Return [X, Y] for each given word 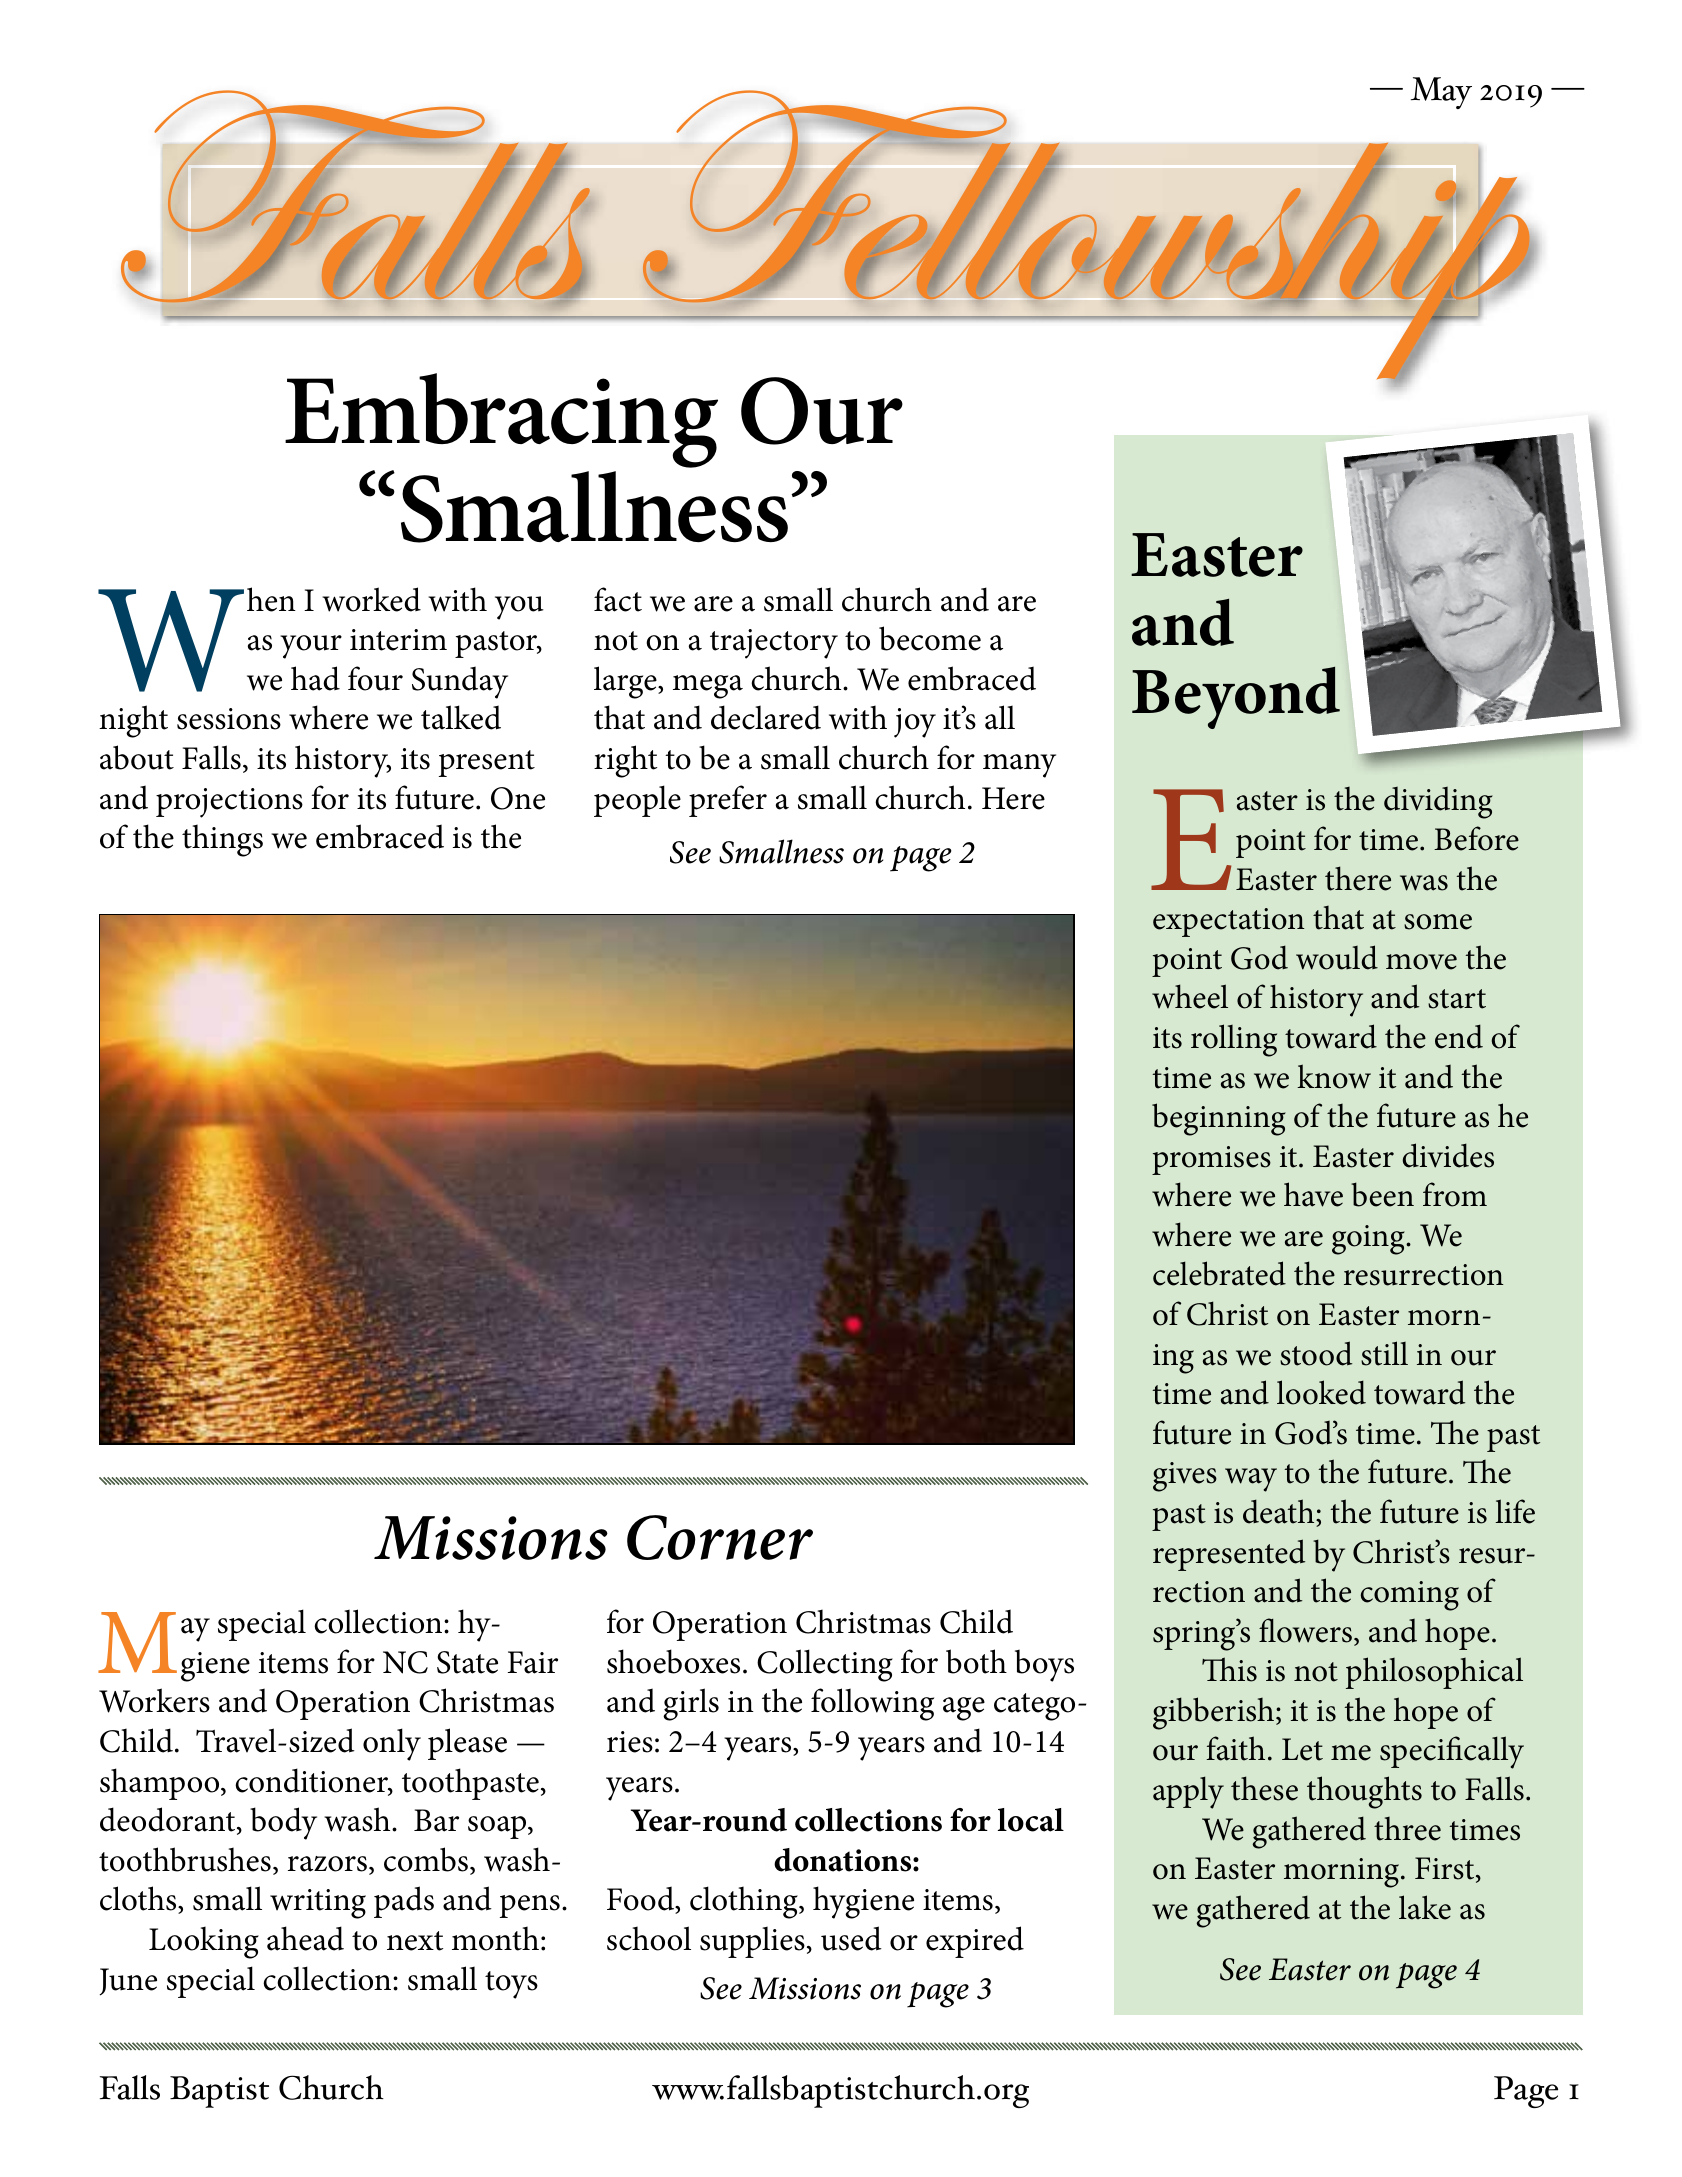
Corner [720, 1537]
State [467, 1662]
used [851, 1938]
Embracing [501, 420]
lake [1425, 1907]
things [222, 840]
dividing [1438, 803]
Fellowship [1087, 235]
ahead [305, 1938]
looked [1321, 1392]
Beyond [1236, 698]
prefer [728, 801]
